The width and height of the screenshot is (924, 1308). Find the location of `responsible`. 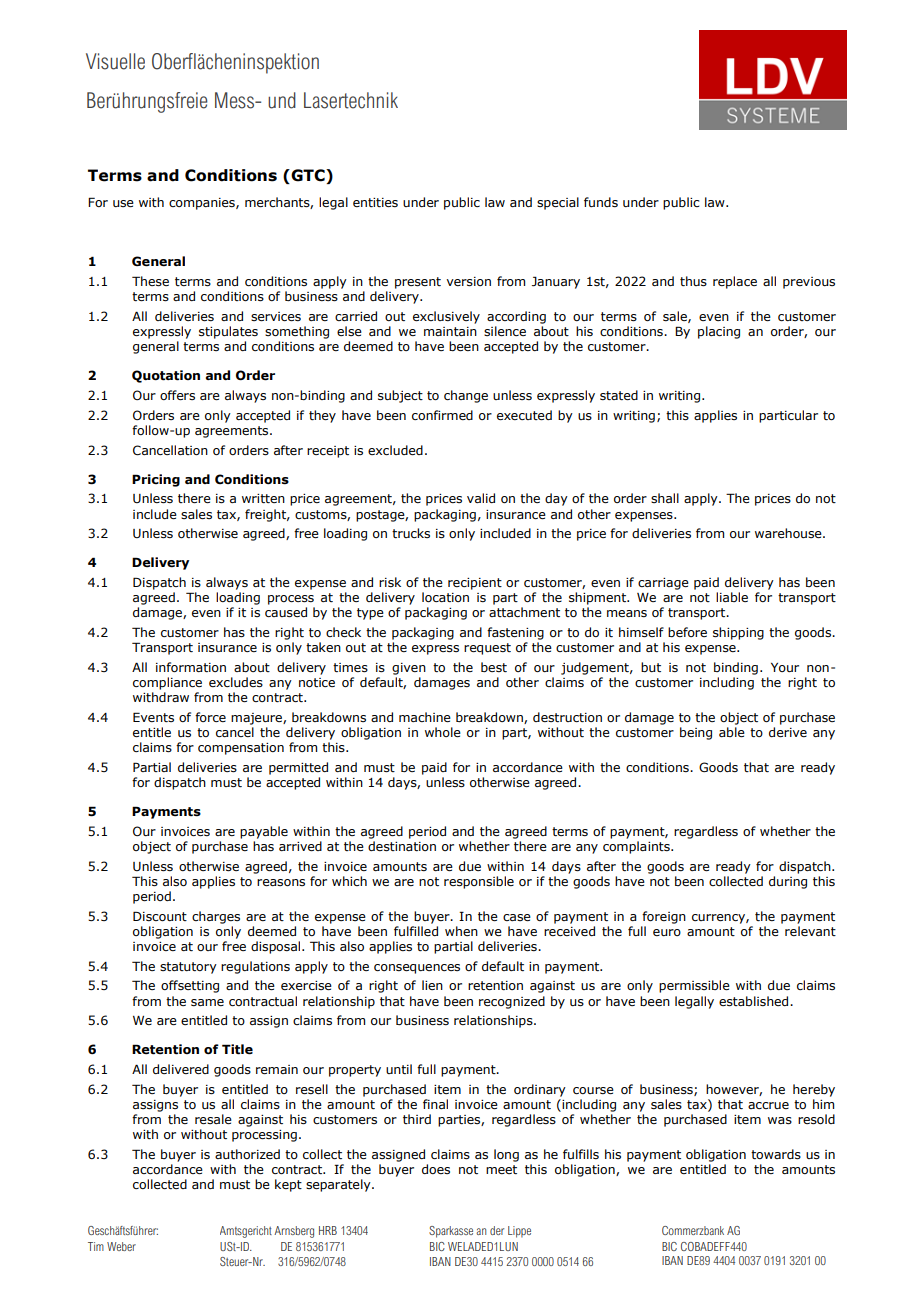

responsible is located at coordinates (479, 882).
